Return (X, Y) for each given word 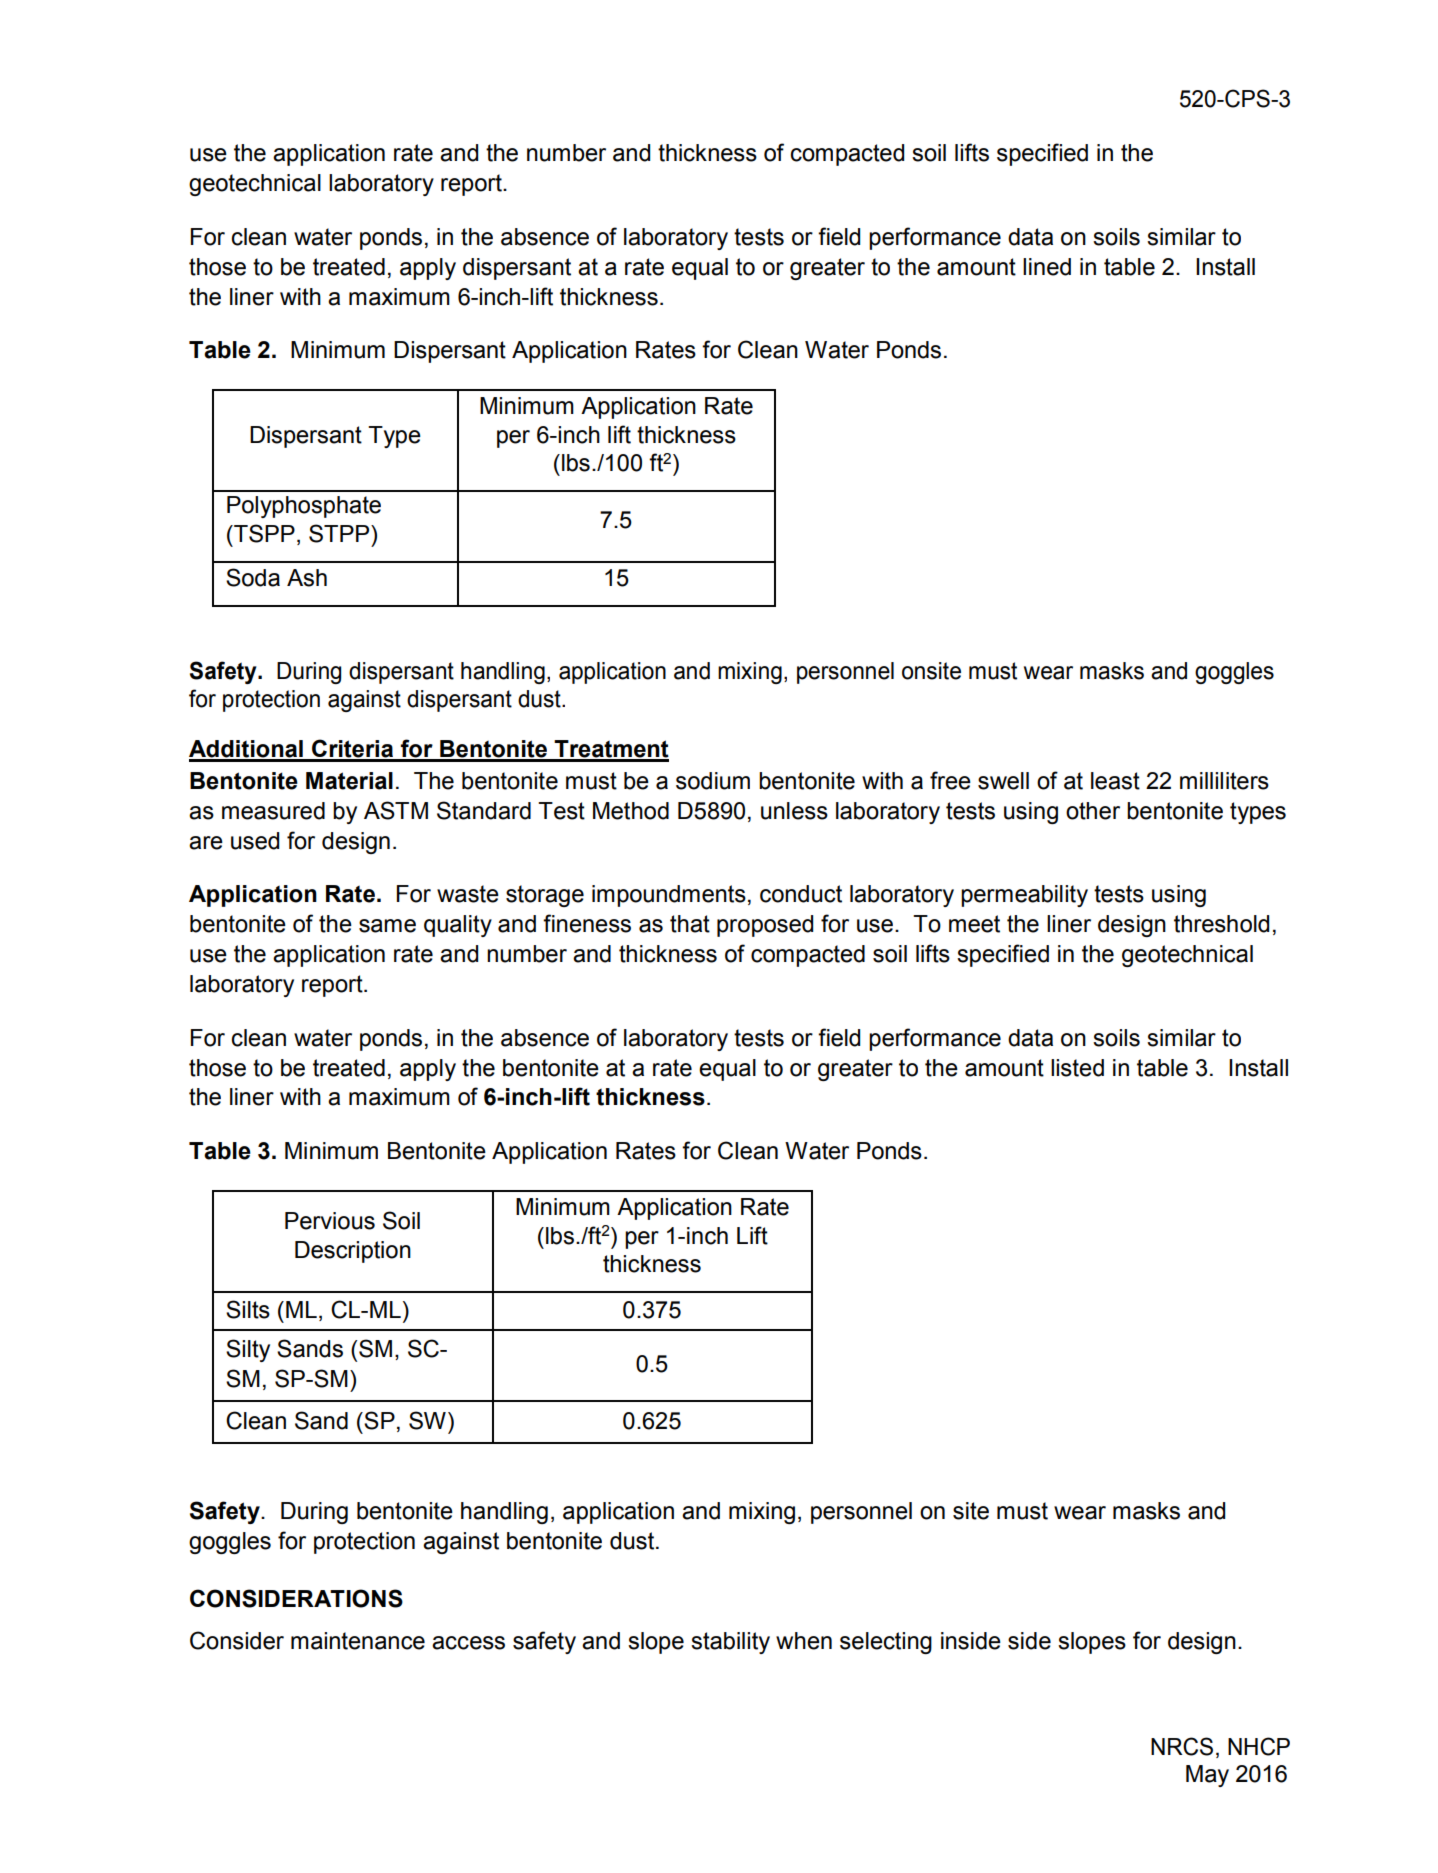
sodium (713, 781)
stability (730, 1643)
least (1115, 781)
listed (1077, 1068)
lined (1047, 267)
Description (353, 1252)
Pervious (330, 1221)
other (1093, 811)
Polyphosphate (304, 507)
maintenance (358, 1641)
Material (349, 781)
